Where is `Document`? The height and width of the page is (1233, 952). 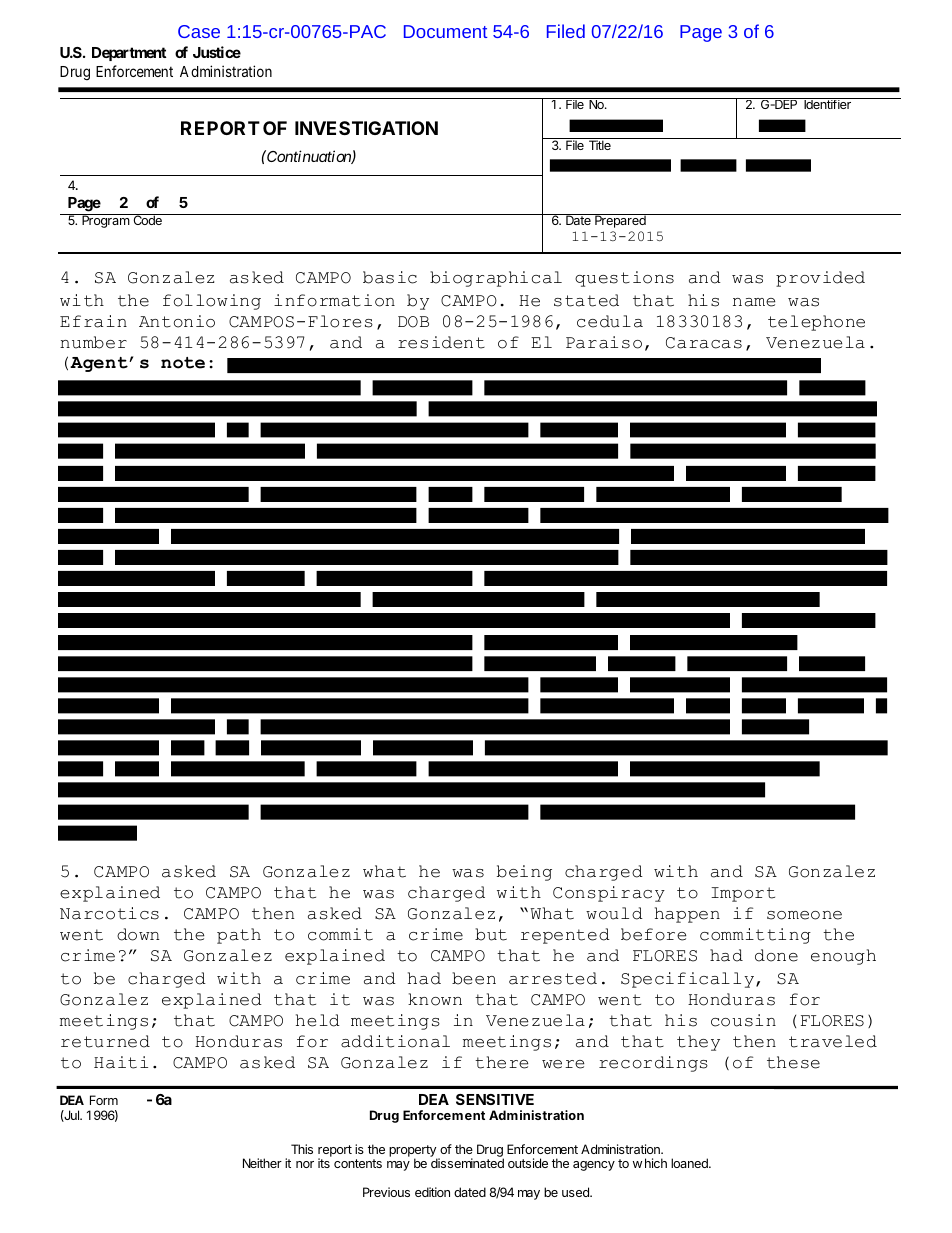
Document is located at coordinates (445, 31).
